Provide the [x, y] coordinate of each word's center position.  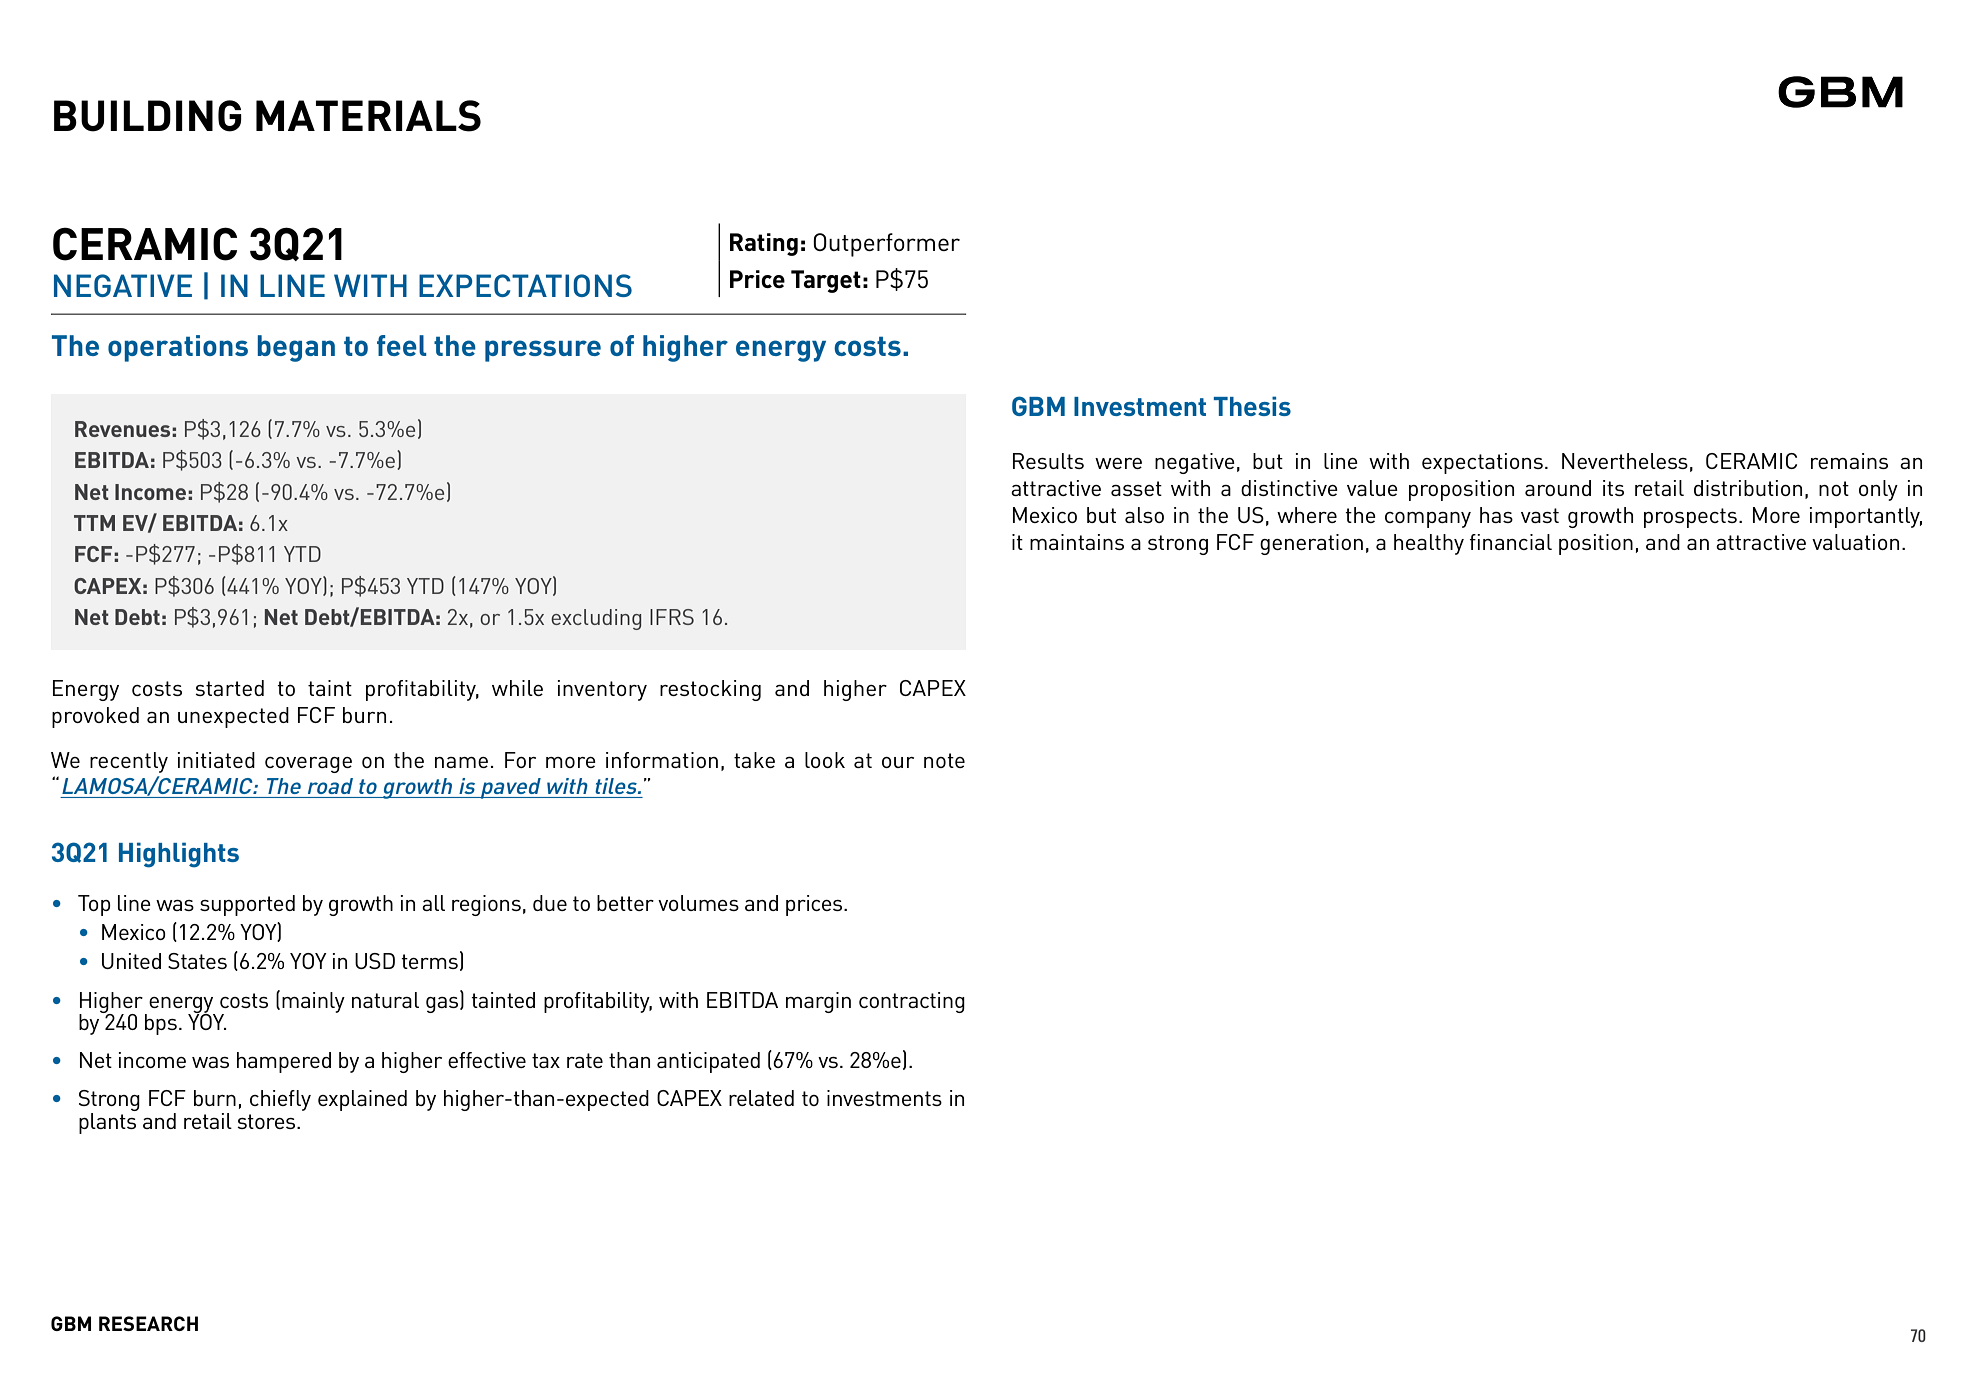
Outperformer [886, 245]
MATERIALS [368, 116]
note [944, 760]
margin [818, 1002]
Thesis [1252, 406]
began [296, 348]
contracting [912, 1002]
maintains [1077, 542]
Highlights [179, 855]
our [898, 762]
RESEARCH [148, 1323]
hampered [284, 1062]
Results [1048, 461]
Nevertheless [1625, 461]
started [229, 688]
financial [1511, 542]
